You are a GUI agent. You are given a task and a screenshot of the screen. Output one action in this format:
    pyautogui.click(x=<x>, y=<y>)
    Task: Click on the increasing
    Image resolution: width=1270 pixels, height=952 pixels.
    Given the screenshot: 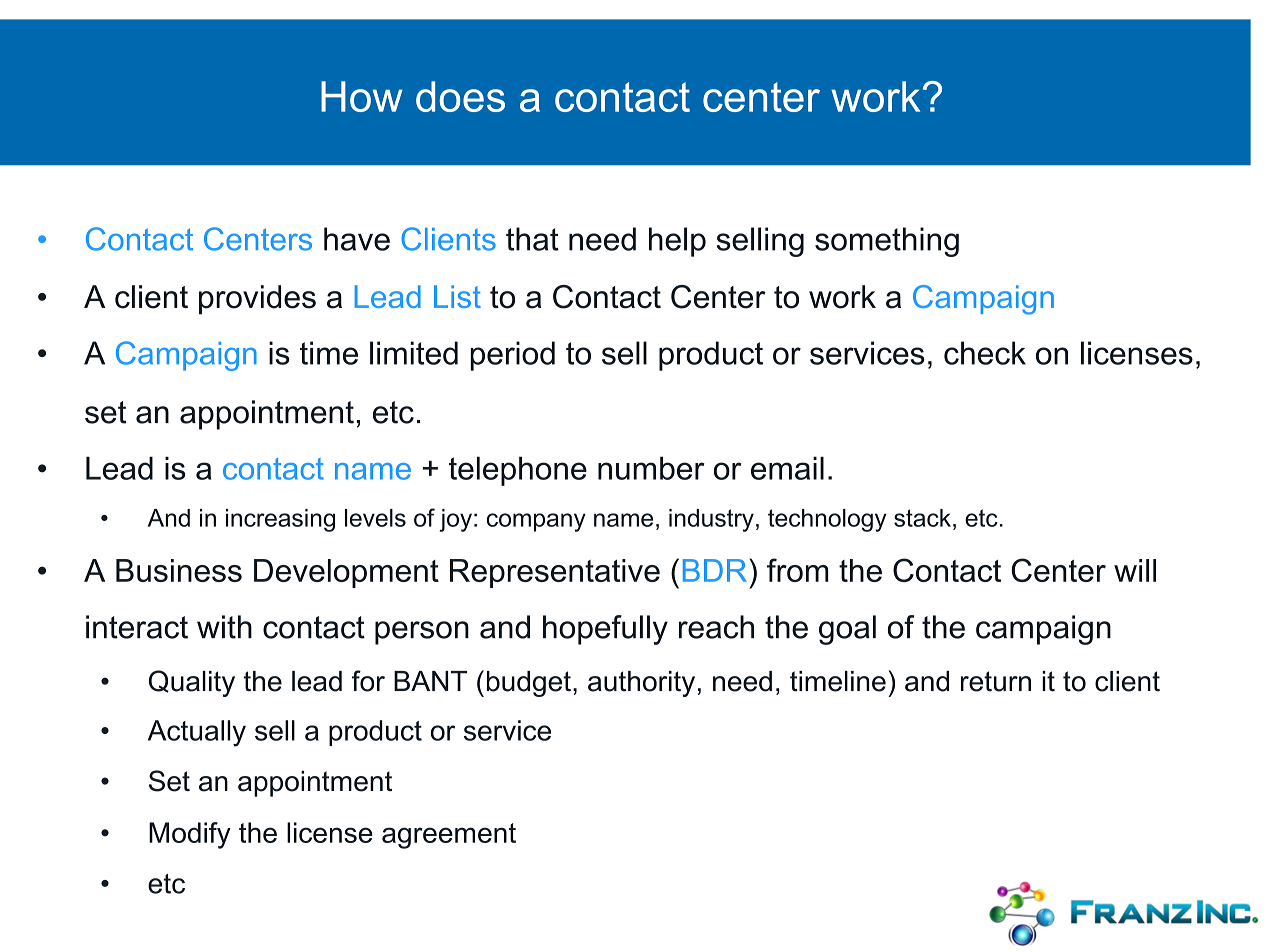 What is the action you would take?
    pyautogui.click(x=280, y=520)
